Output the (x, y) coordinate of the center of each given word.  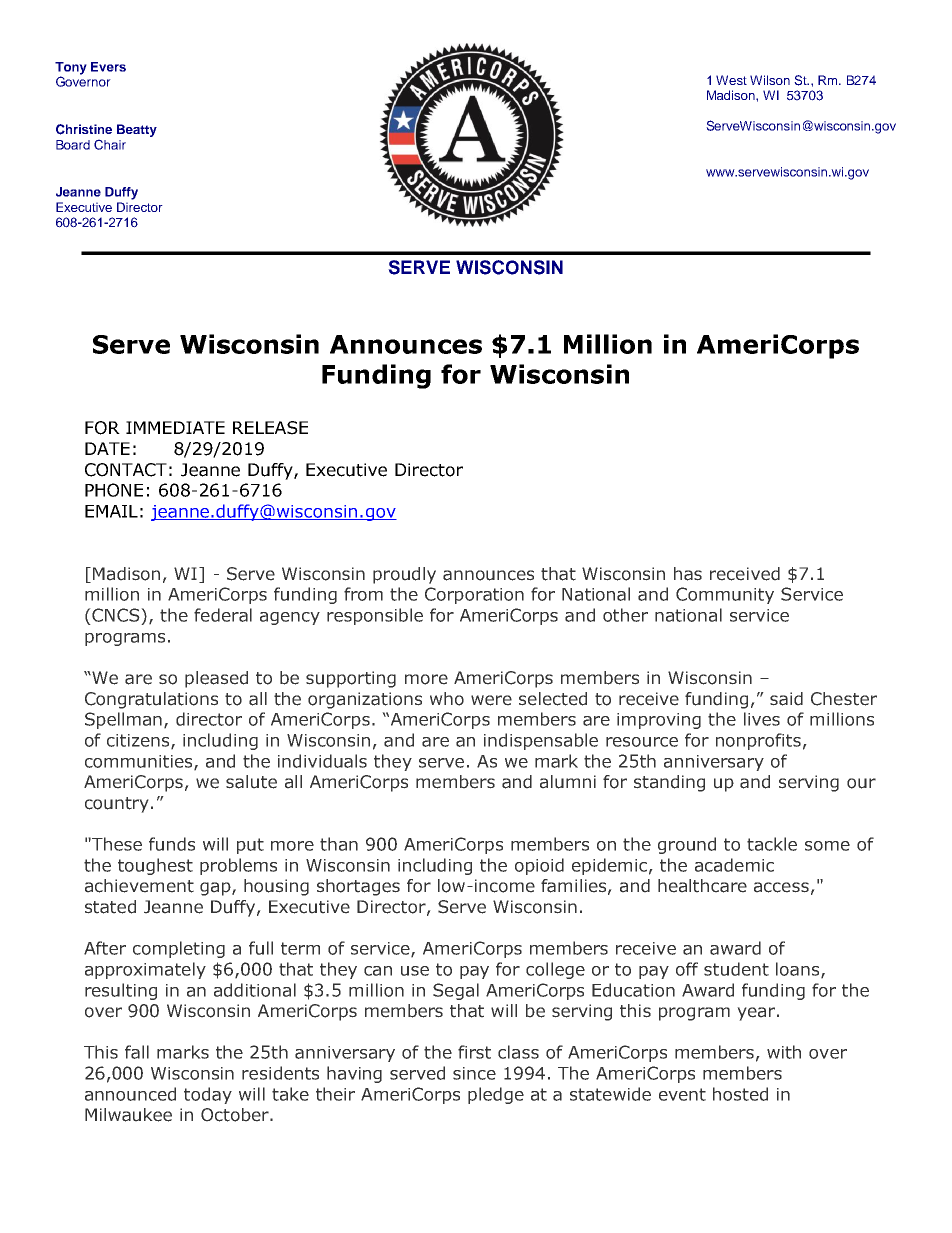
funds (172, 844)
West (731, 80)
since (474, 1073)
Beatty (137, 130)
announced (130, 1094)
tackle (772, 844)
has (688, 574)
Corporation (474, 595)
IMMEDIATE (175, 427)
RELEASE (270, 428)
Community (725, 595)
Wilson (770, 80)
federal (223, 615)
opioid (539, 866)
